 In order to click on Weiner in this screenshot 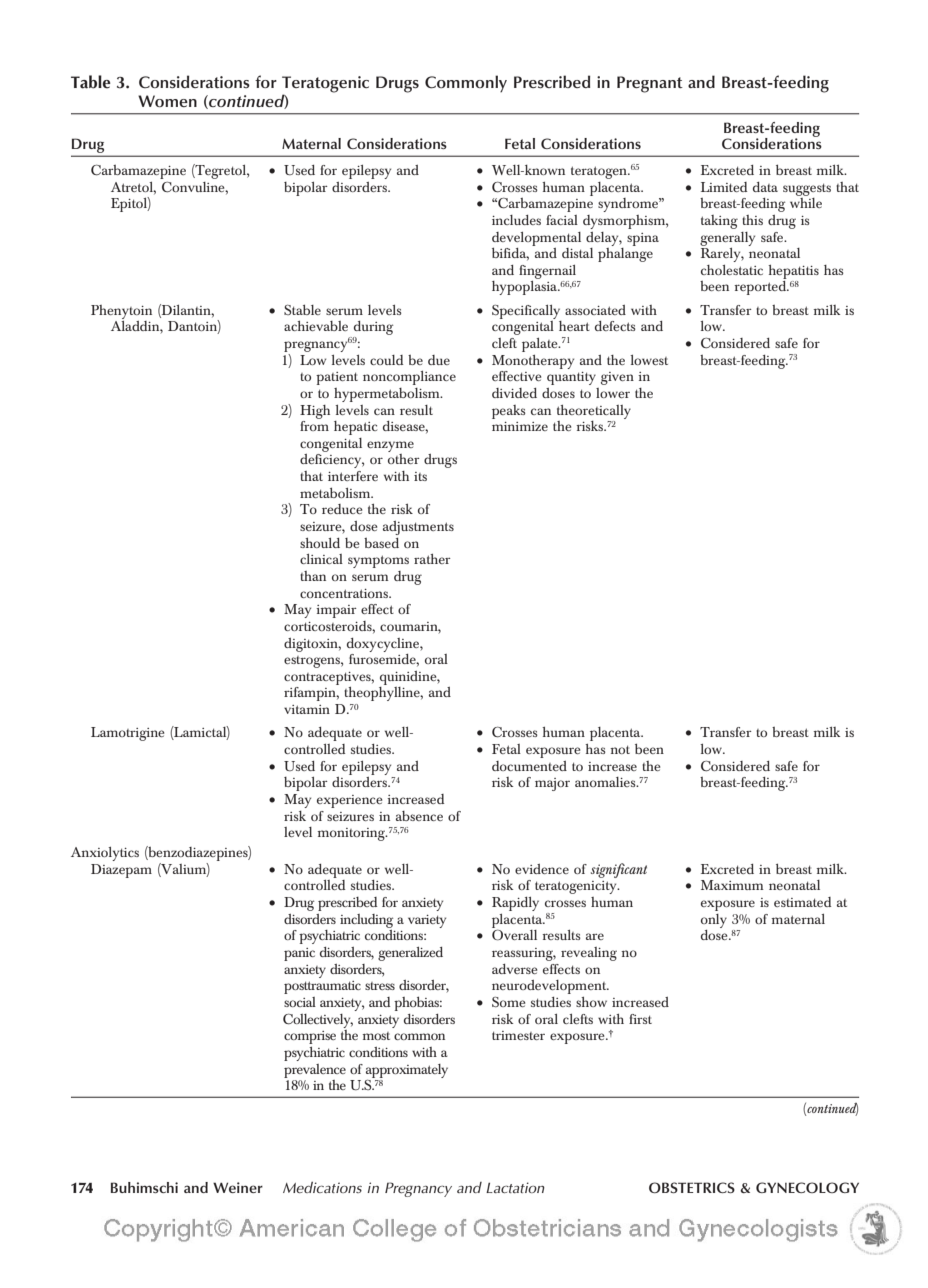, I will do `click(238, 1187)`.
